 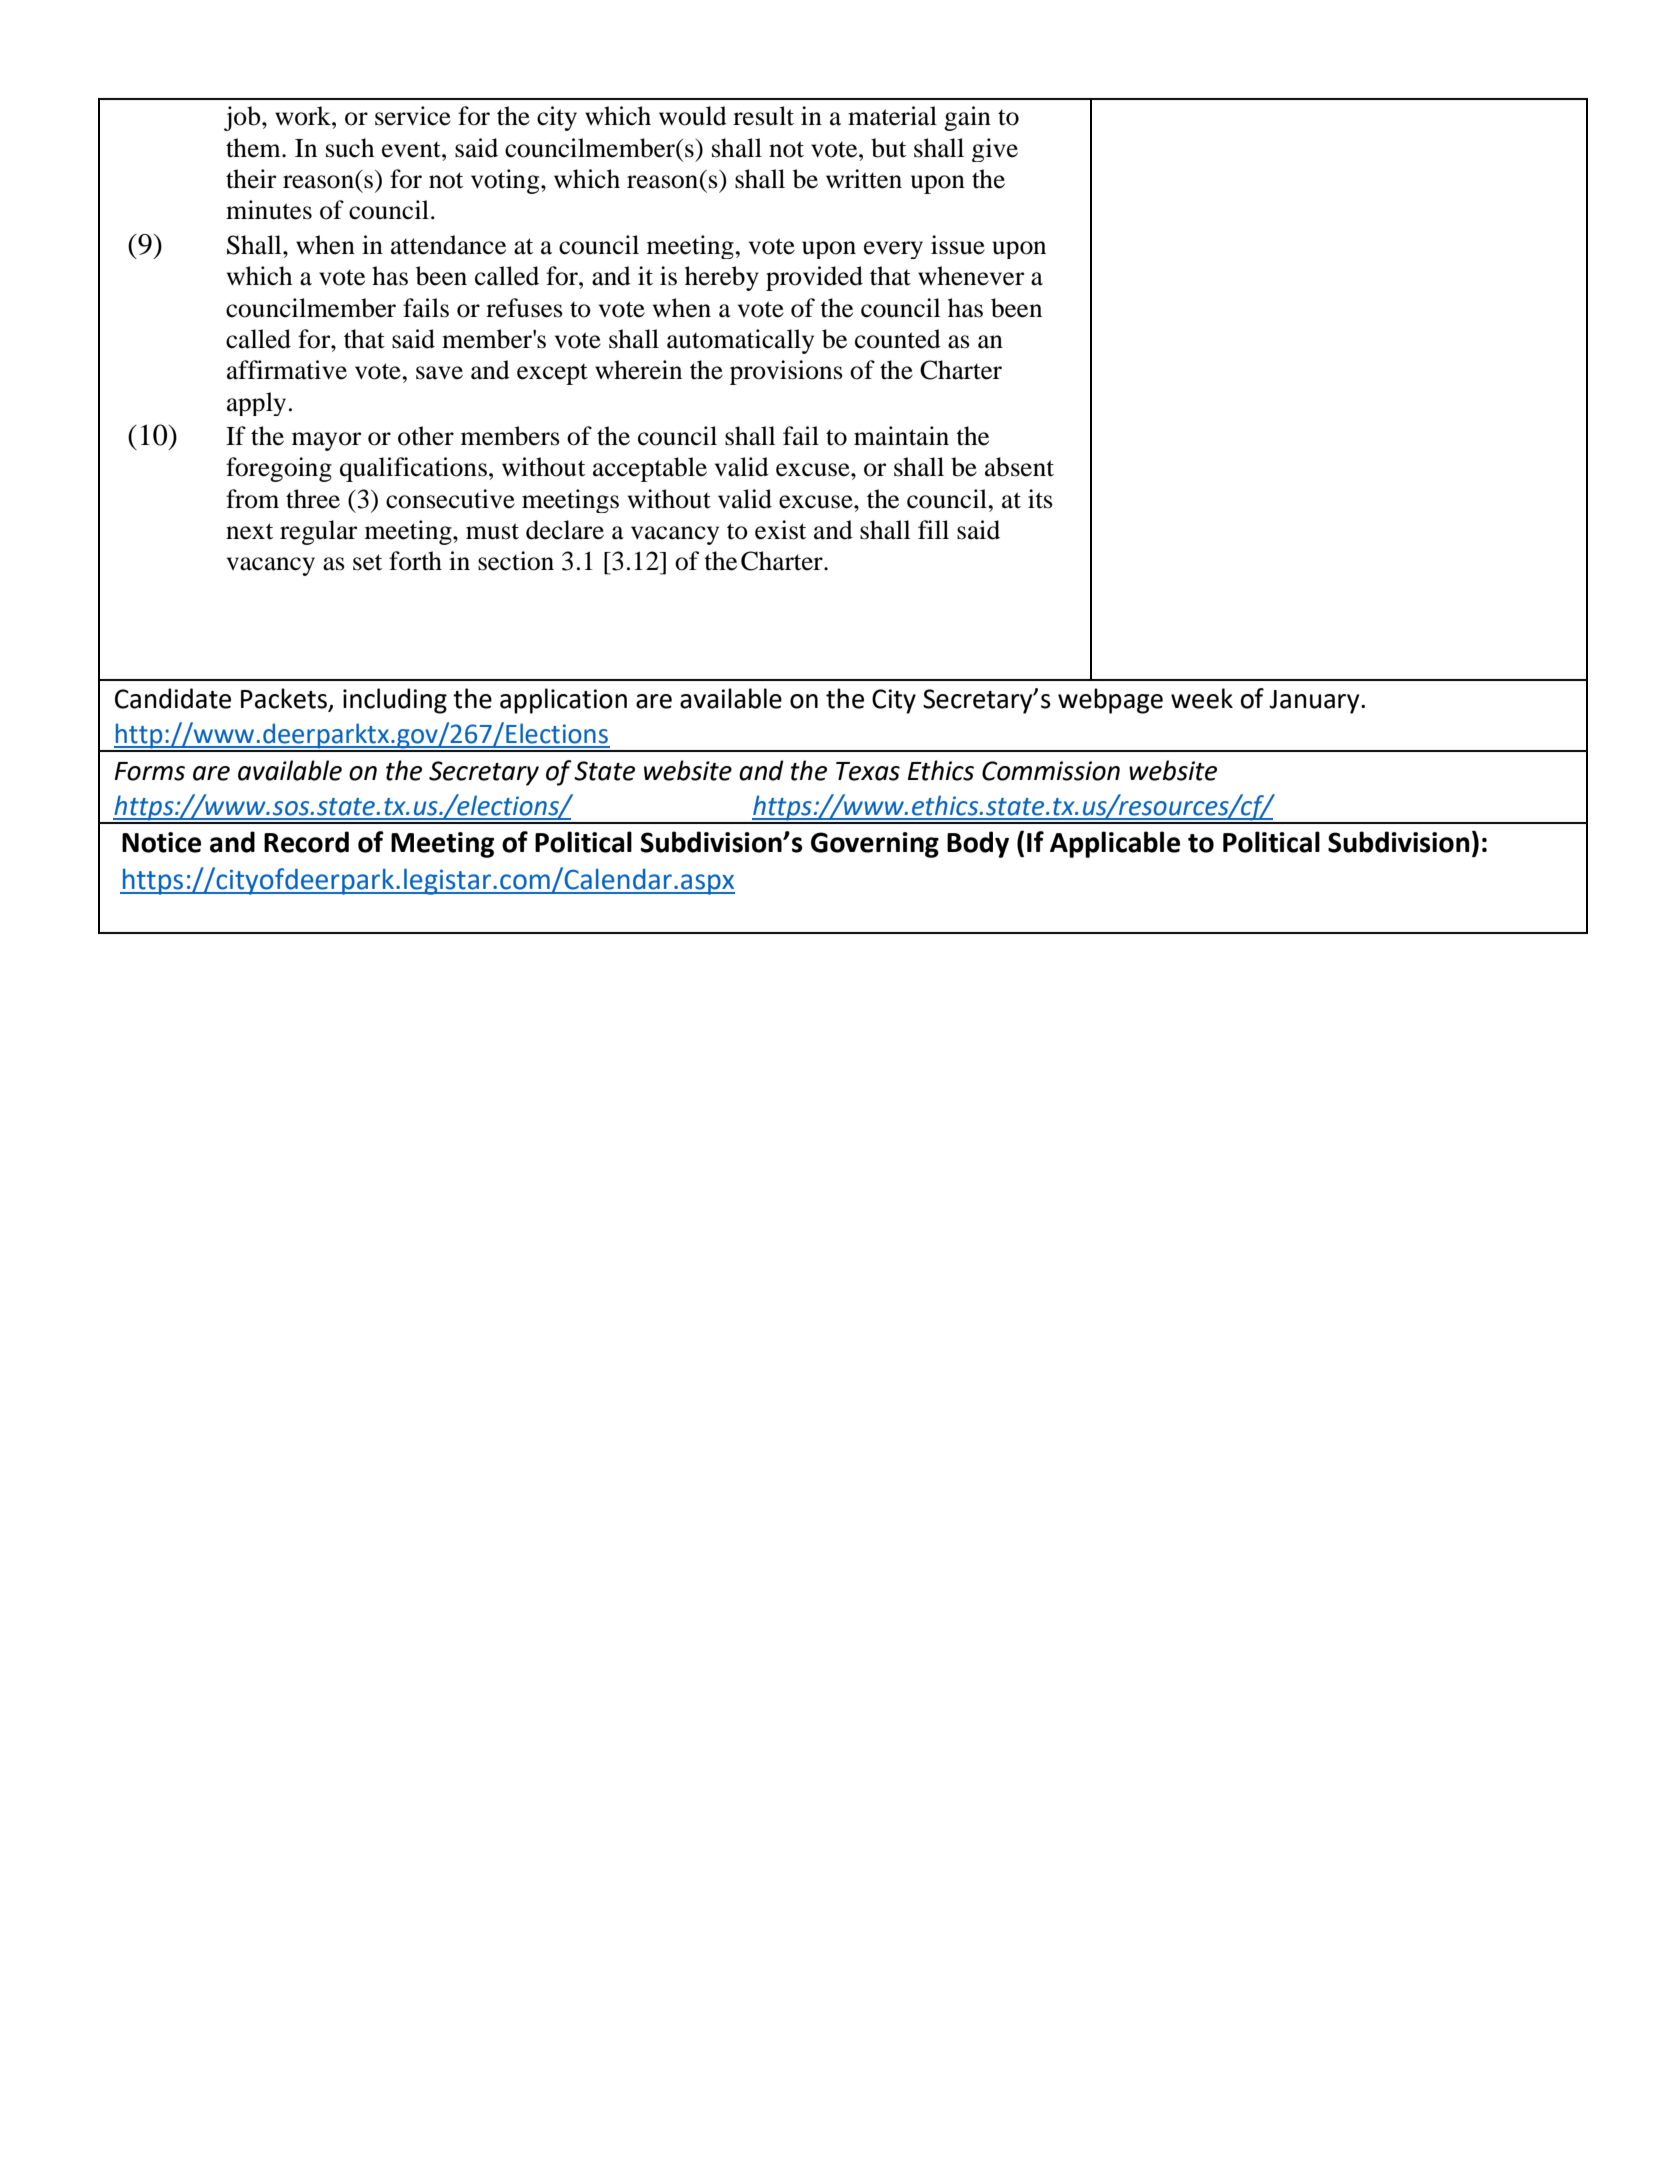 I want to click on Governing, so click(x=875, y=845).
